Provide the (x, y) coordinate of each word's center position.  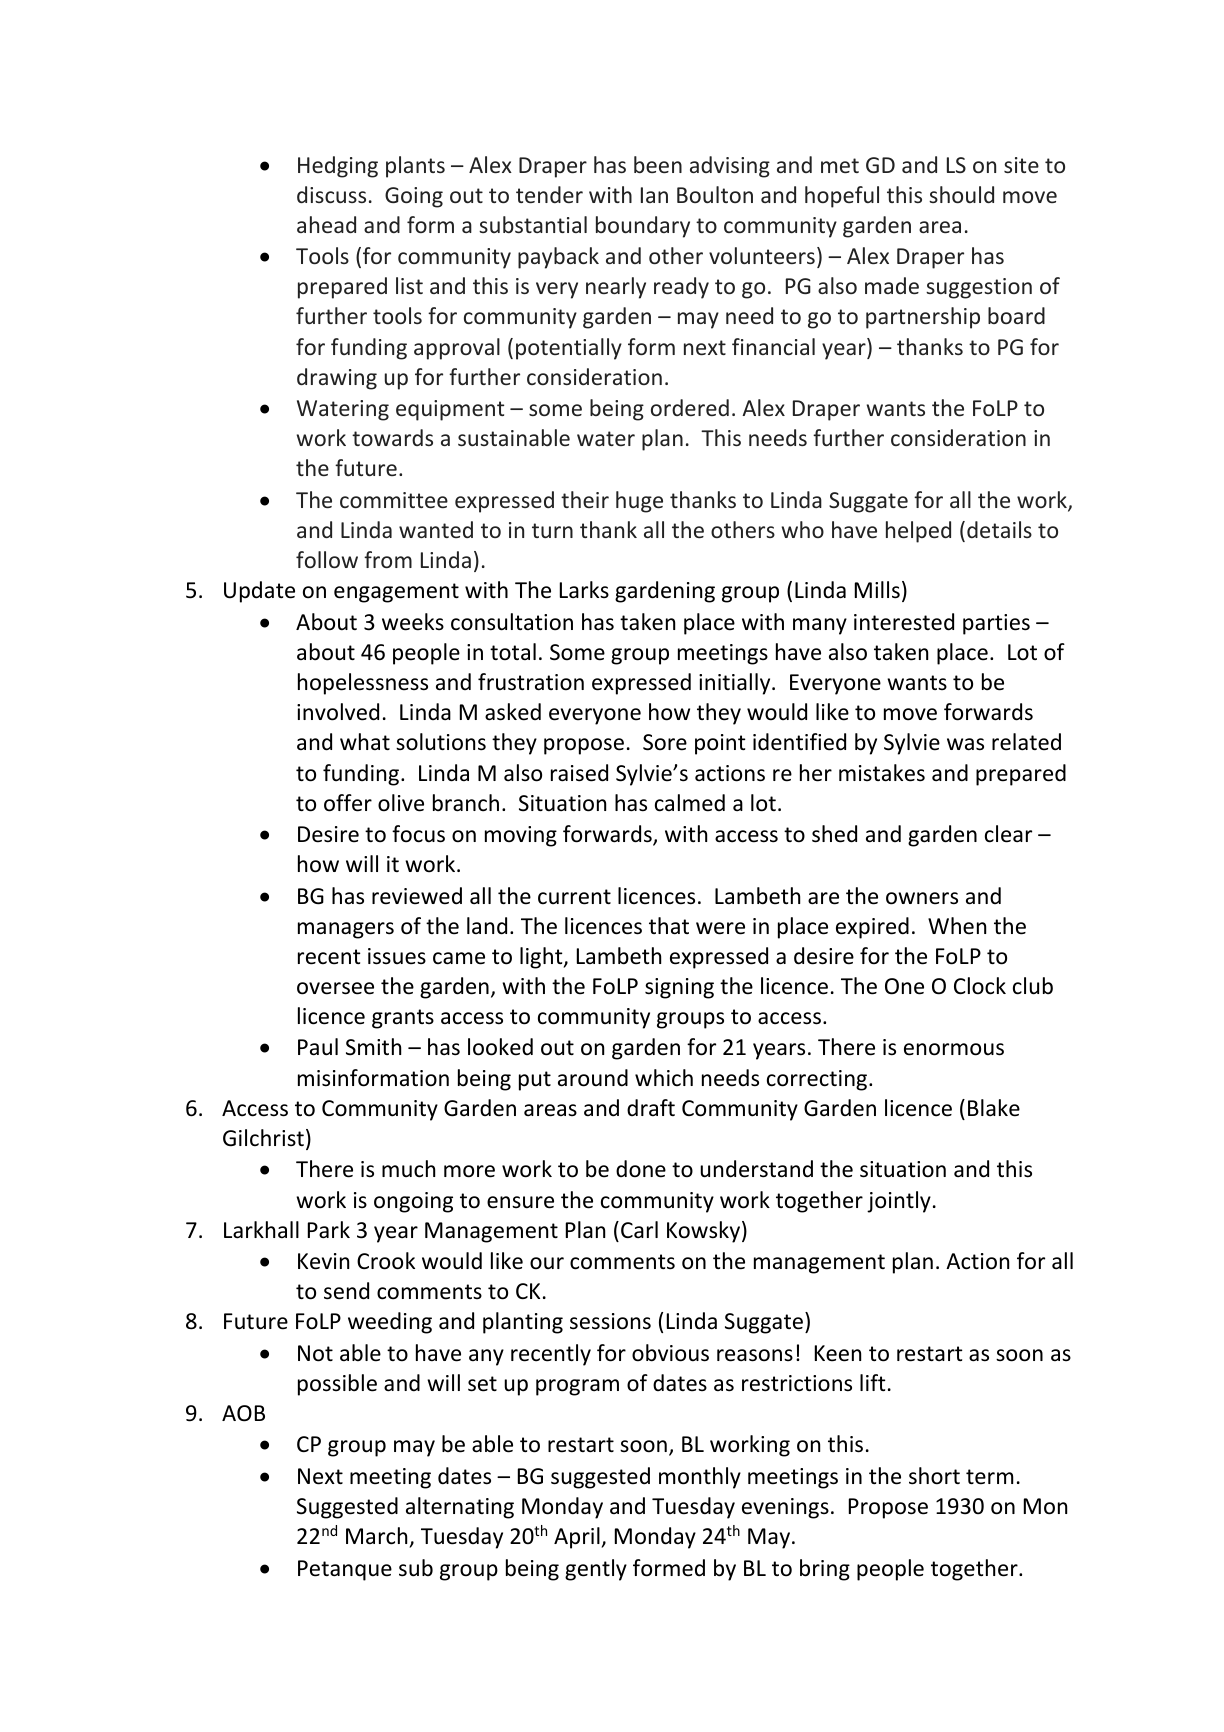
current (574, 897)
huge (639, 502)
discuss (331, 194)
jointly (899, 1202)
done (641, 1169)
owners (922, 898)
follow (327, 559)
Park (329, 1230)
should (961, 194)
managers (346, 930)
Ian (654, 195)
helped (918, 532)
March (376, 1536)
